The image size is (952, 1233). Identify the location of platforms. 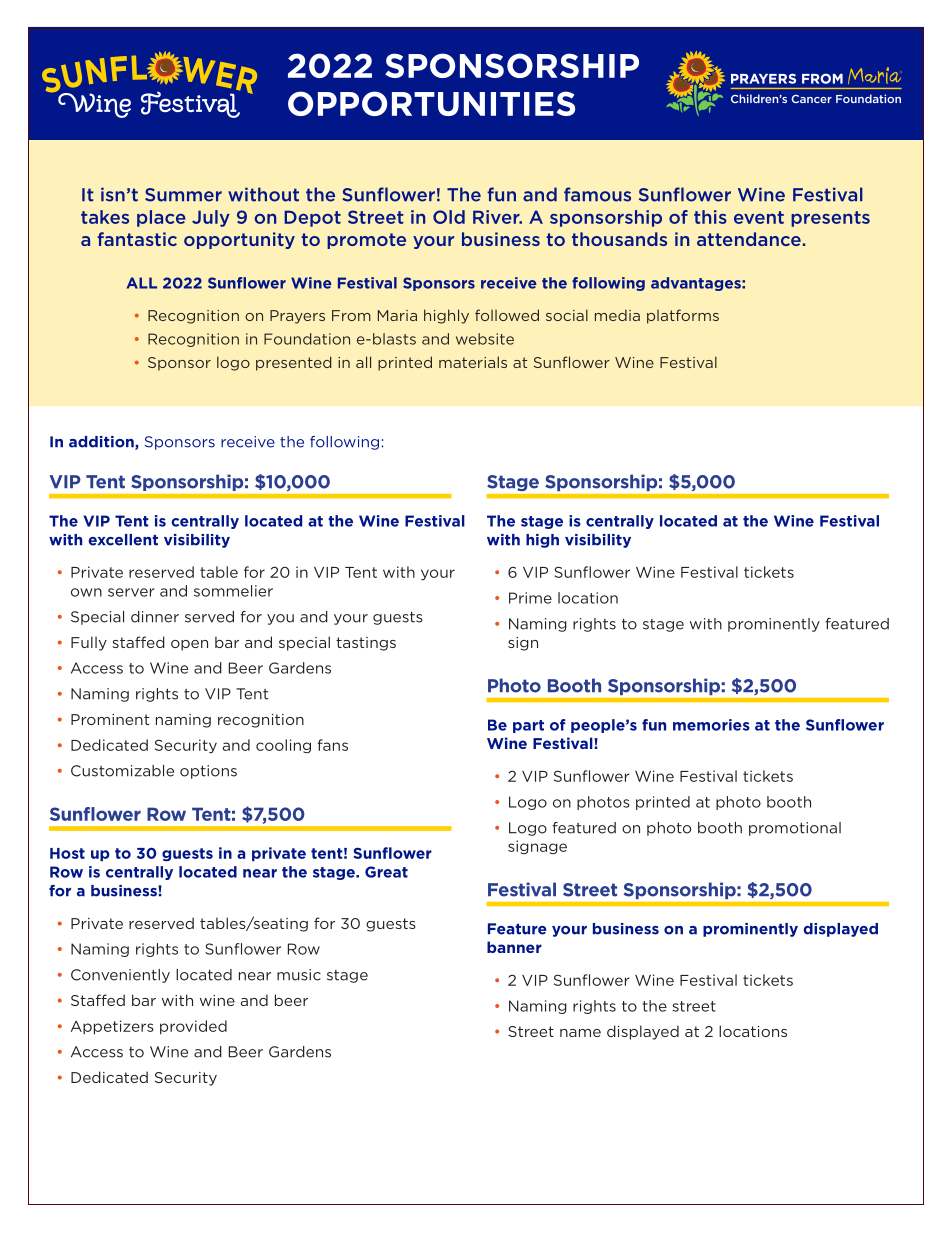
(683, 316).
